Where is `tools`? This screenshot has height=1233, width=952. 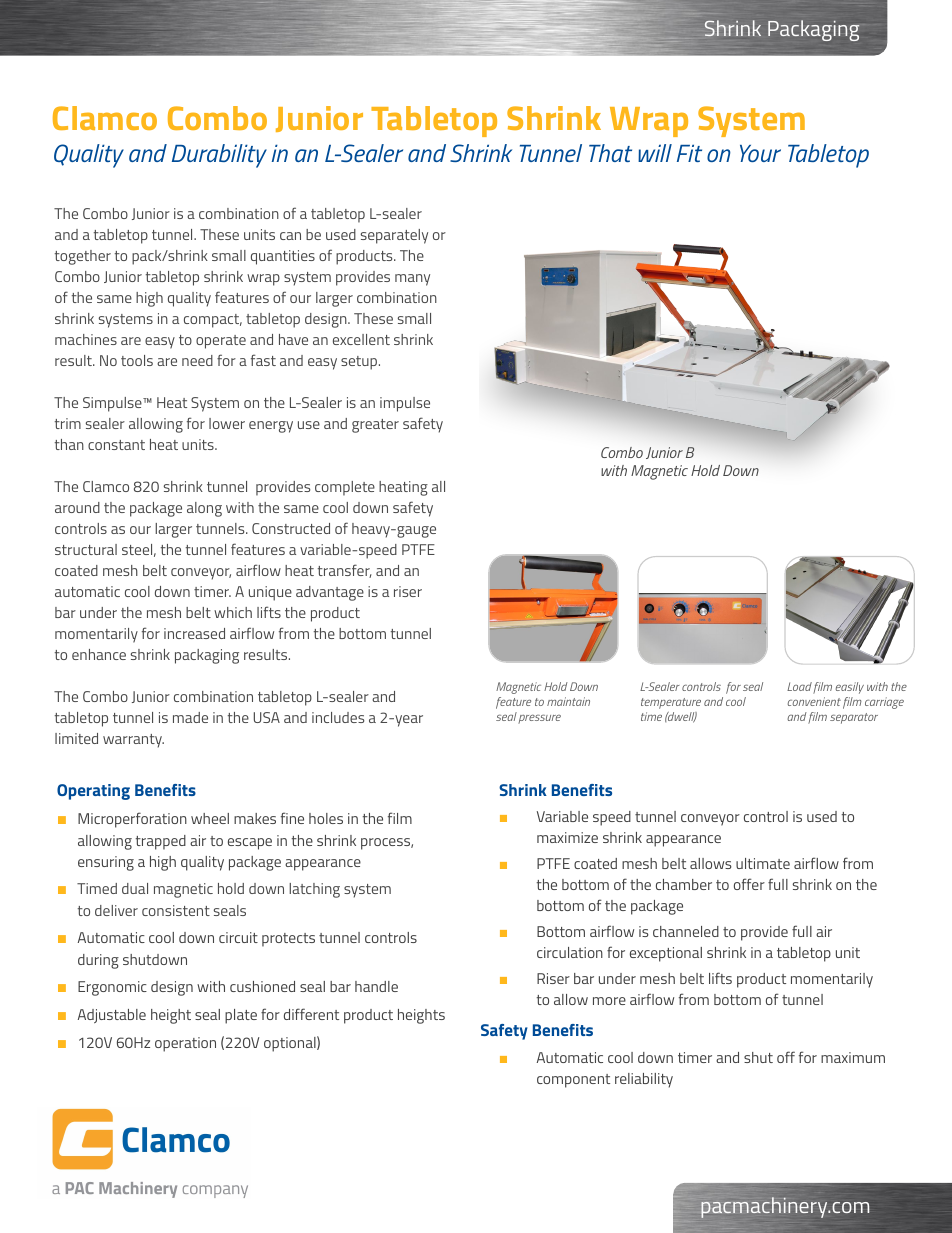 tools is located at coordinates (137, 360).
